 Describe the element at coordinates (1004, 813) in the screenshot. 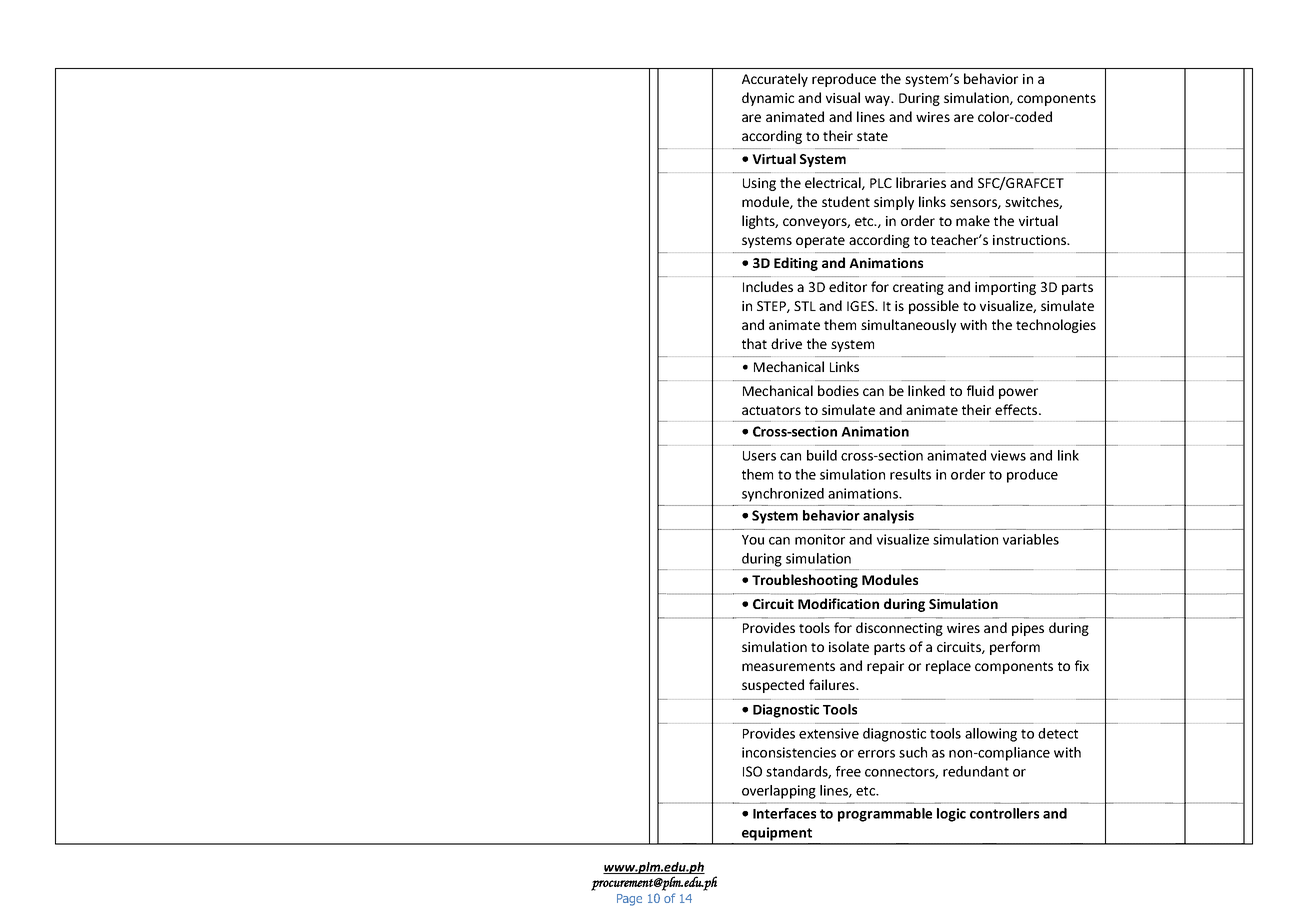

I see `controllers` at that location.
